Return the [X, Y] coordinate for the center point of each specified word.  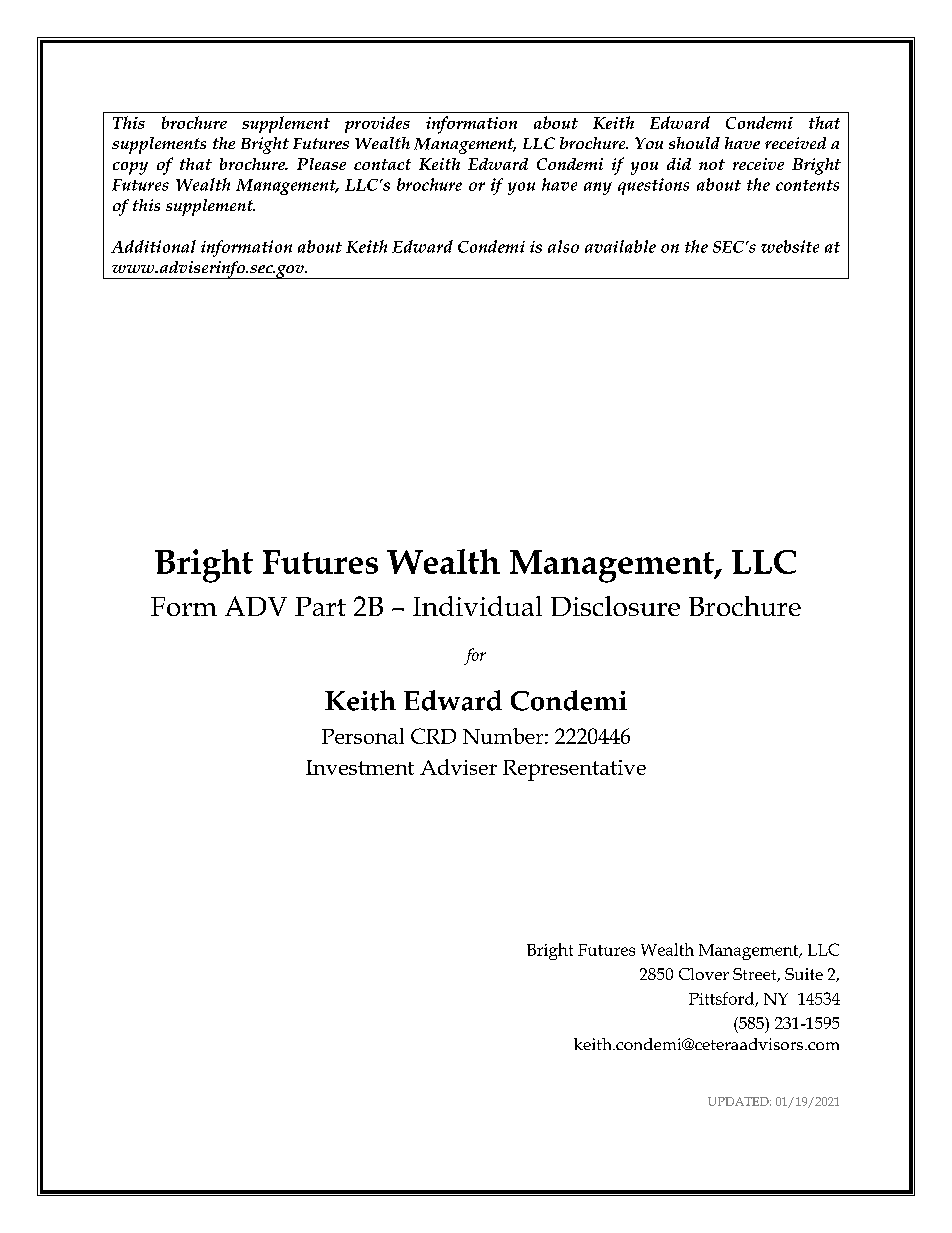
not [712, 164]
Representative [574, 770]
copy [130, 168]
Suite [804, 974]
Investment [360, 767]
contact [382, 164]
